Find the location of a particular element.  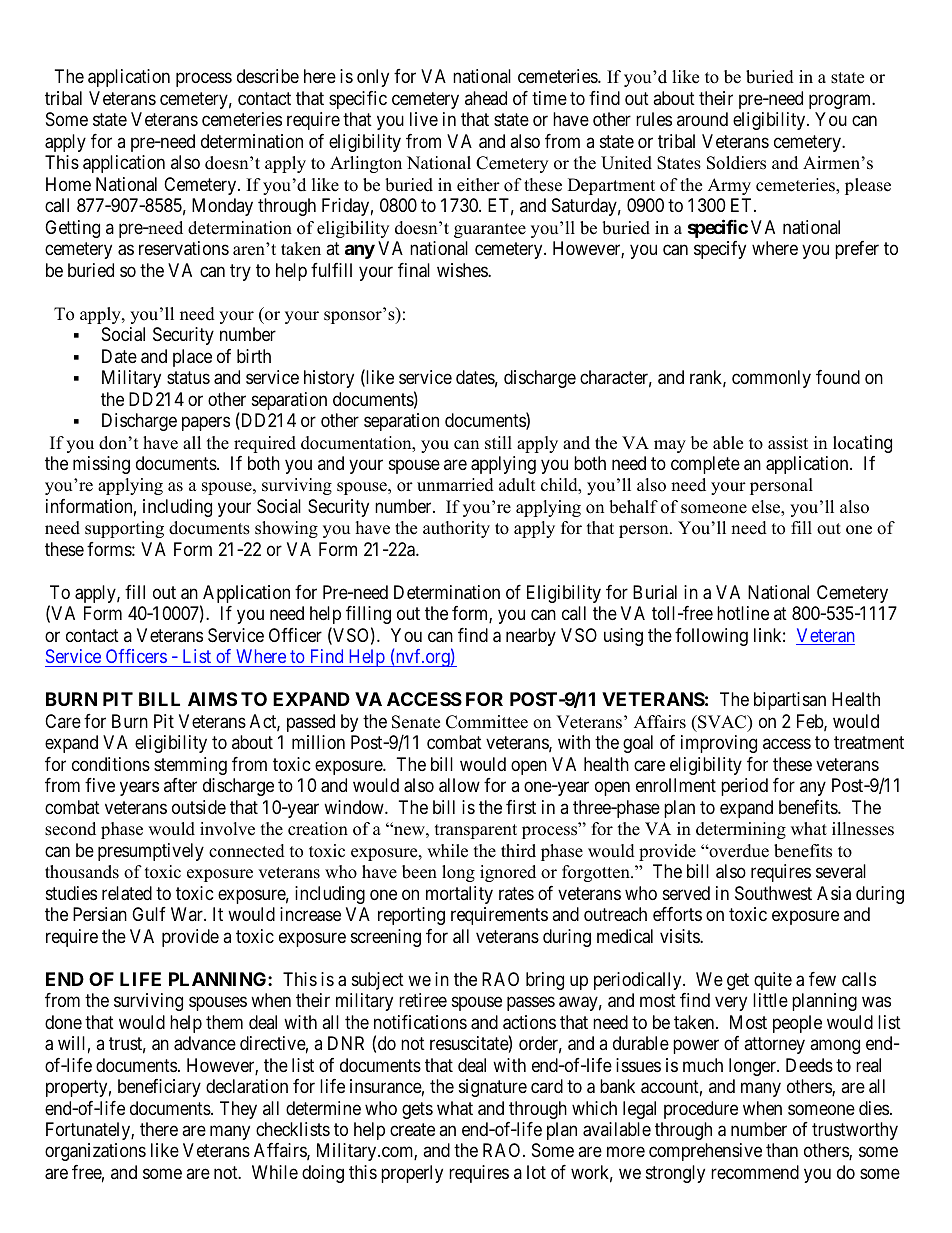

nearby is located at coordinates (531, 637).
